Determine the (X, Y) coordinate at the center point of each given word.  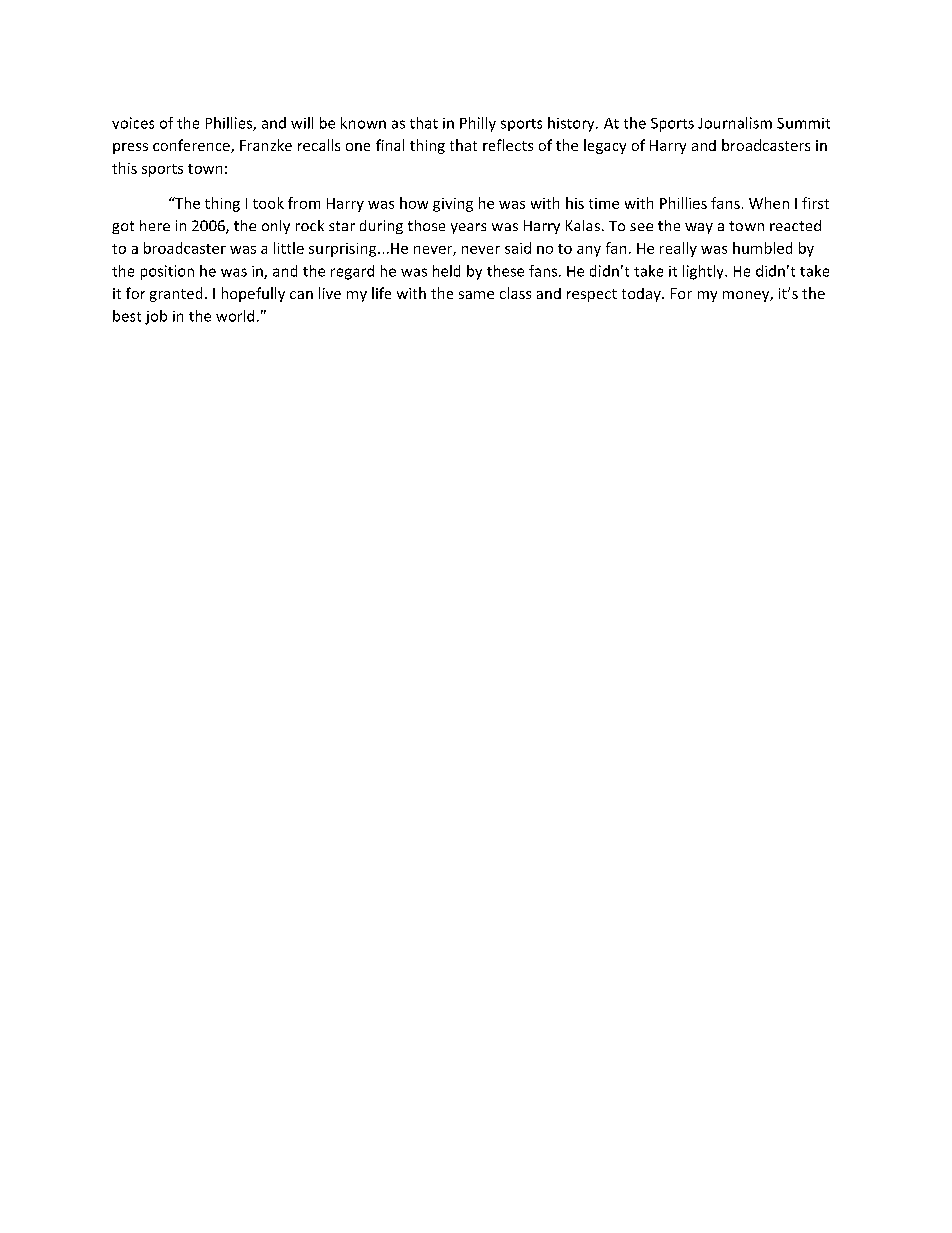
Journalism (735, 123)
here (155, 225)
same (476, 295)
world (235, 316)
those (426, 225)
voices (133, 123)
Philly (478, 124)
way (699, 228)
